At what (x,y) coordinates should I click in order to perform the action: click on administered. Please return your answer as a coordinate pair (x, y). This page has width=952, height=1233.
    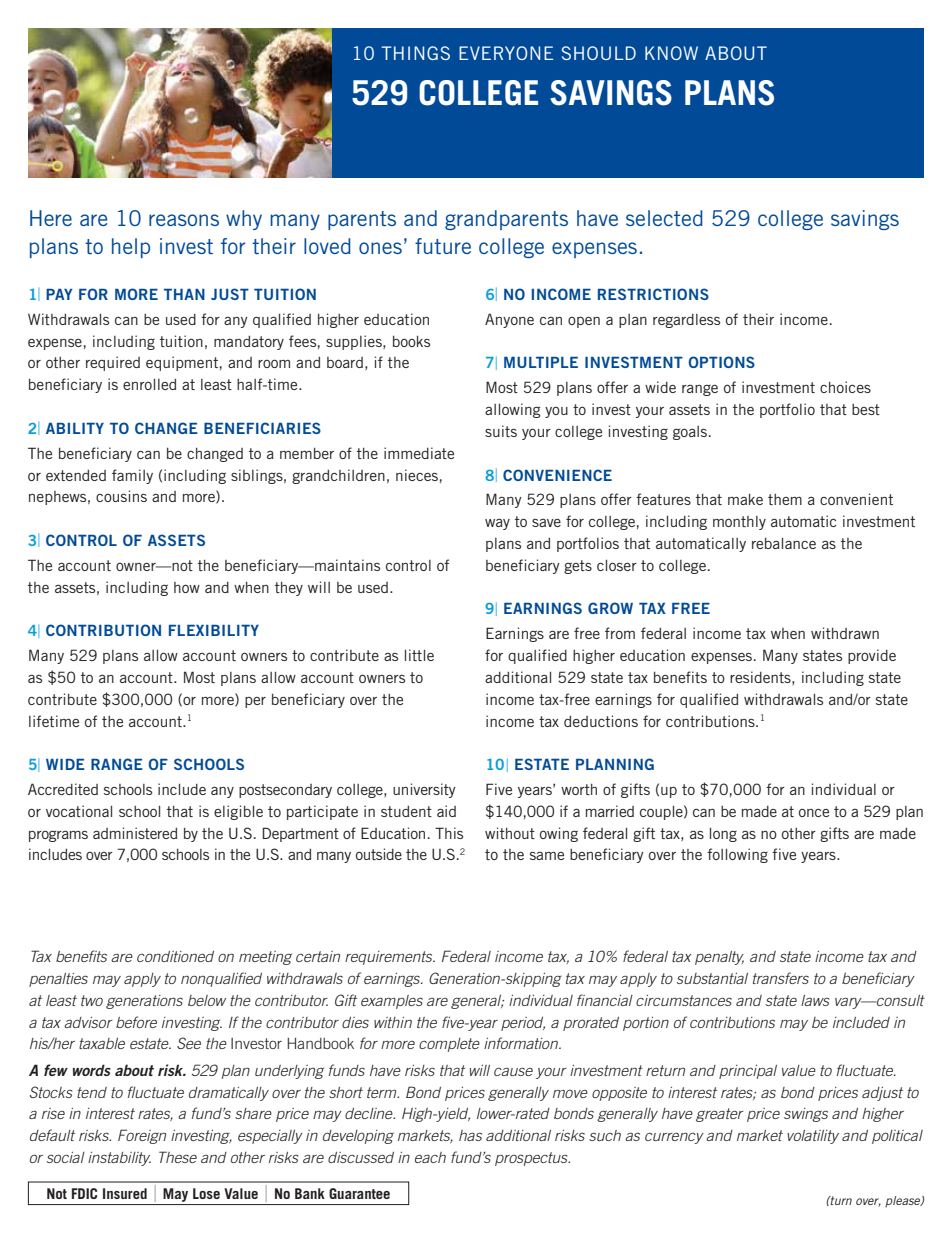
    Looking at the image, I should click on (135, 833).
